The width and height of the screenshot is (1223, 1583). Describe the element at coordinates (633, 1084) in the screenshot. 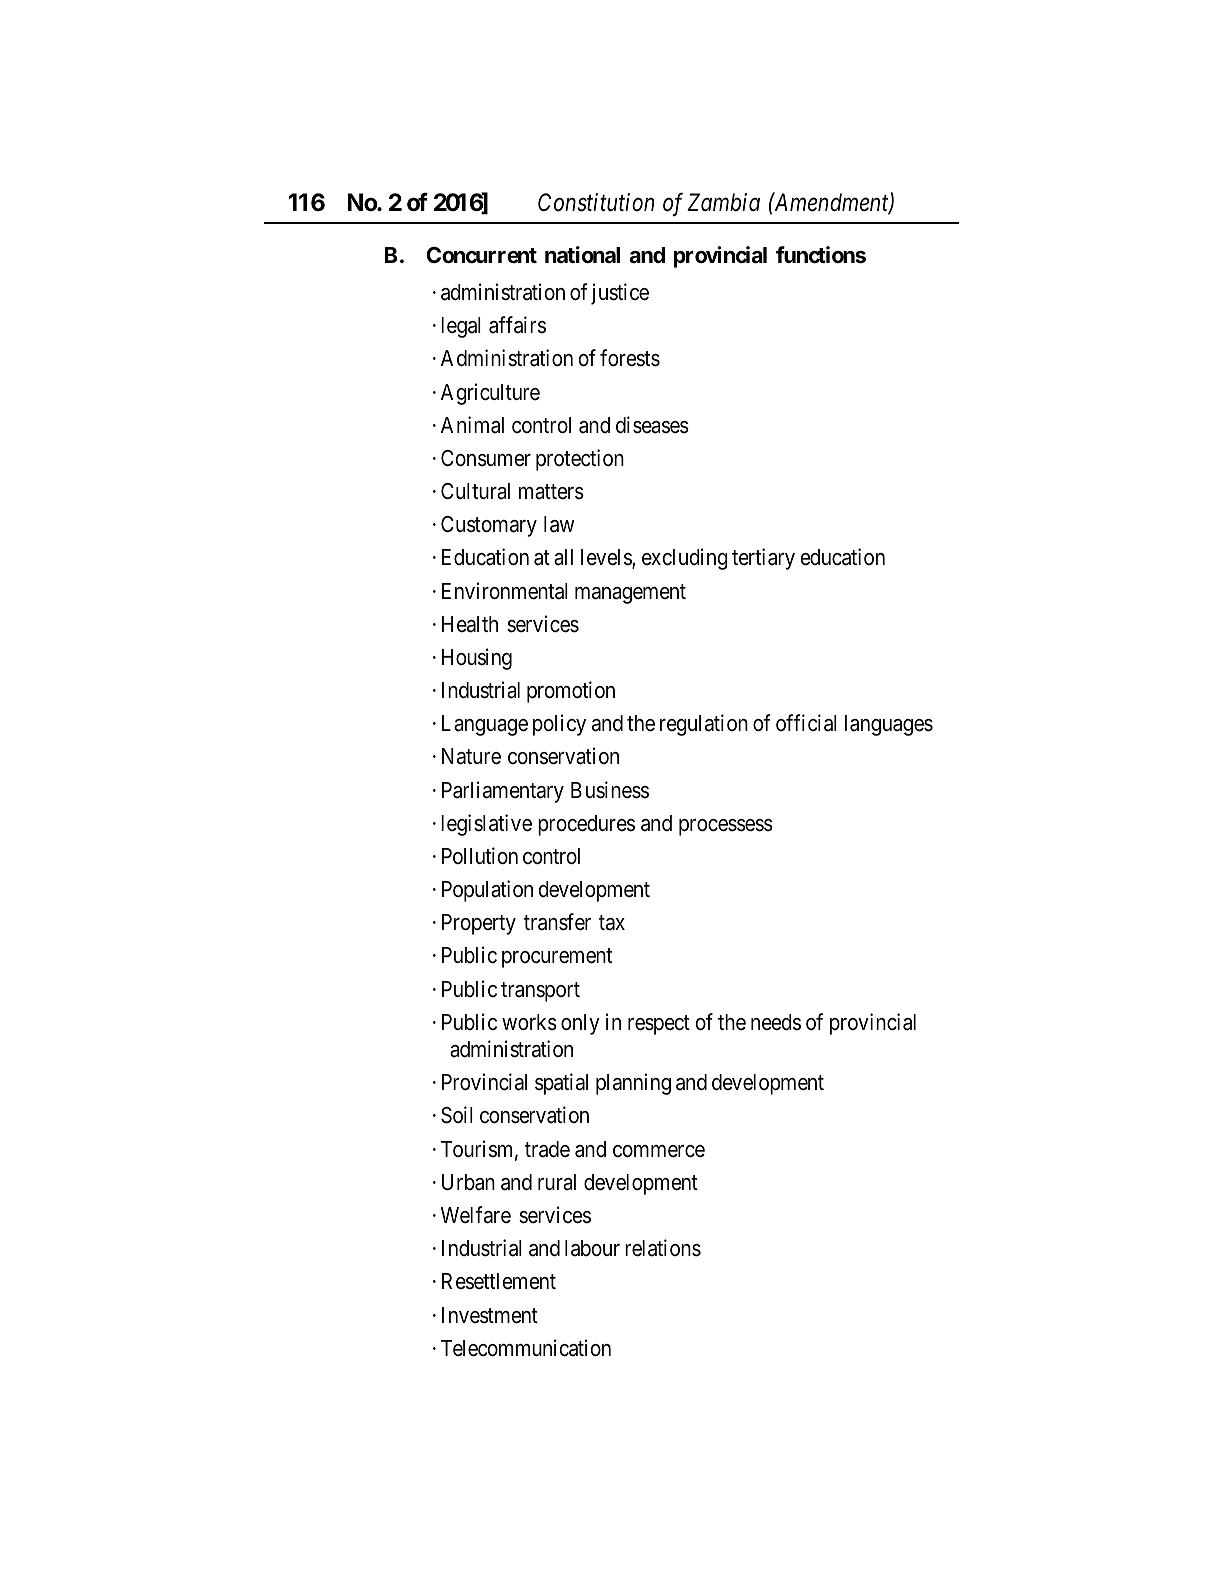

I see `planning` at that location.
